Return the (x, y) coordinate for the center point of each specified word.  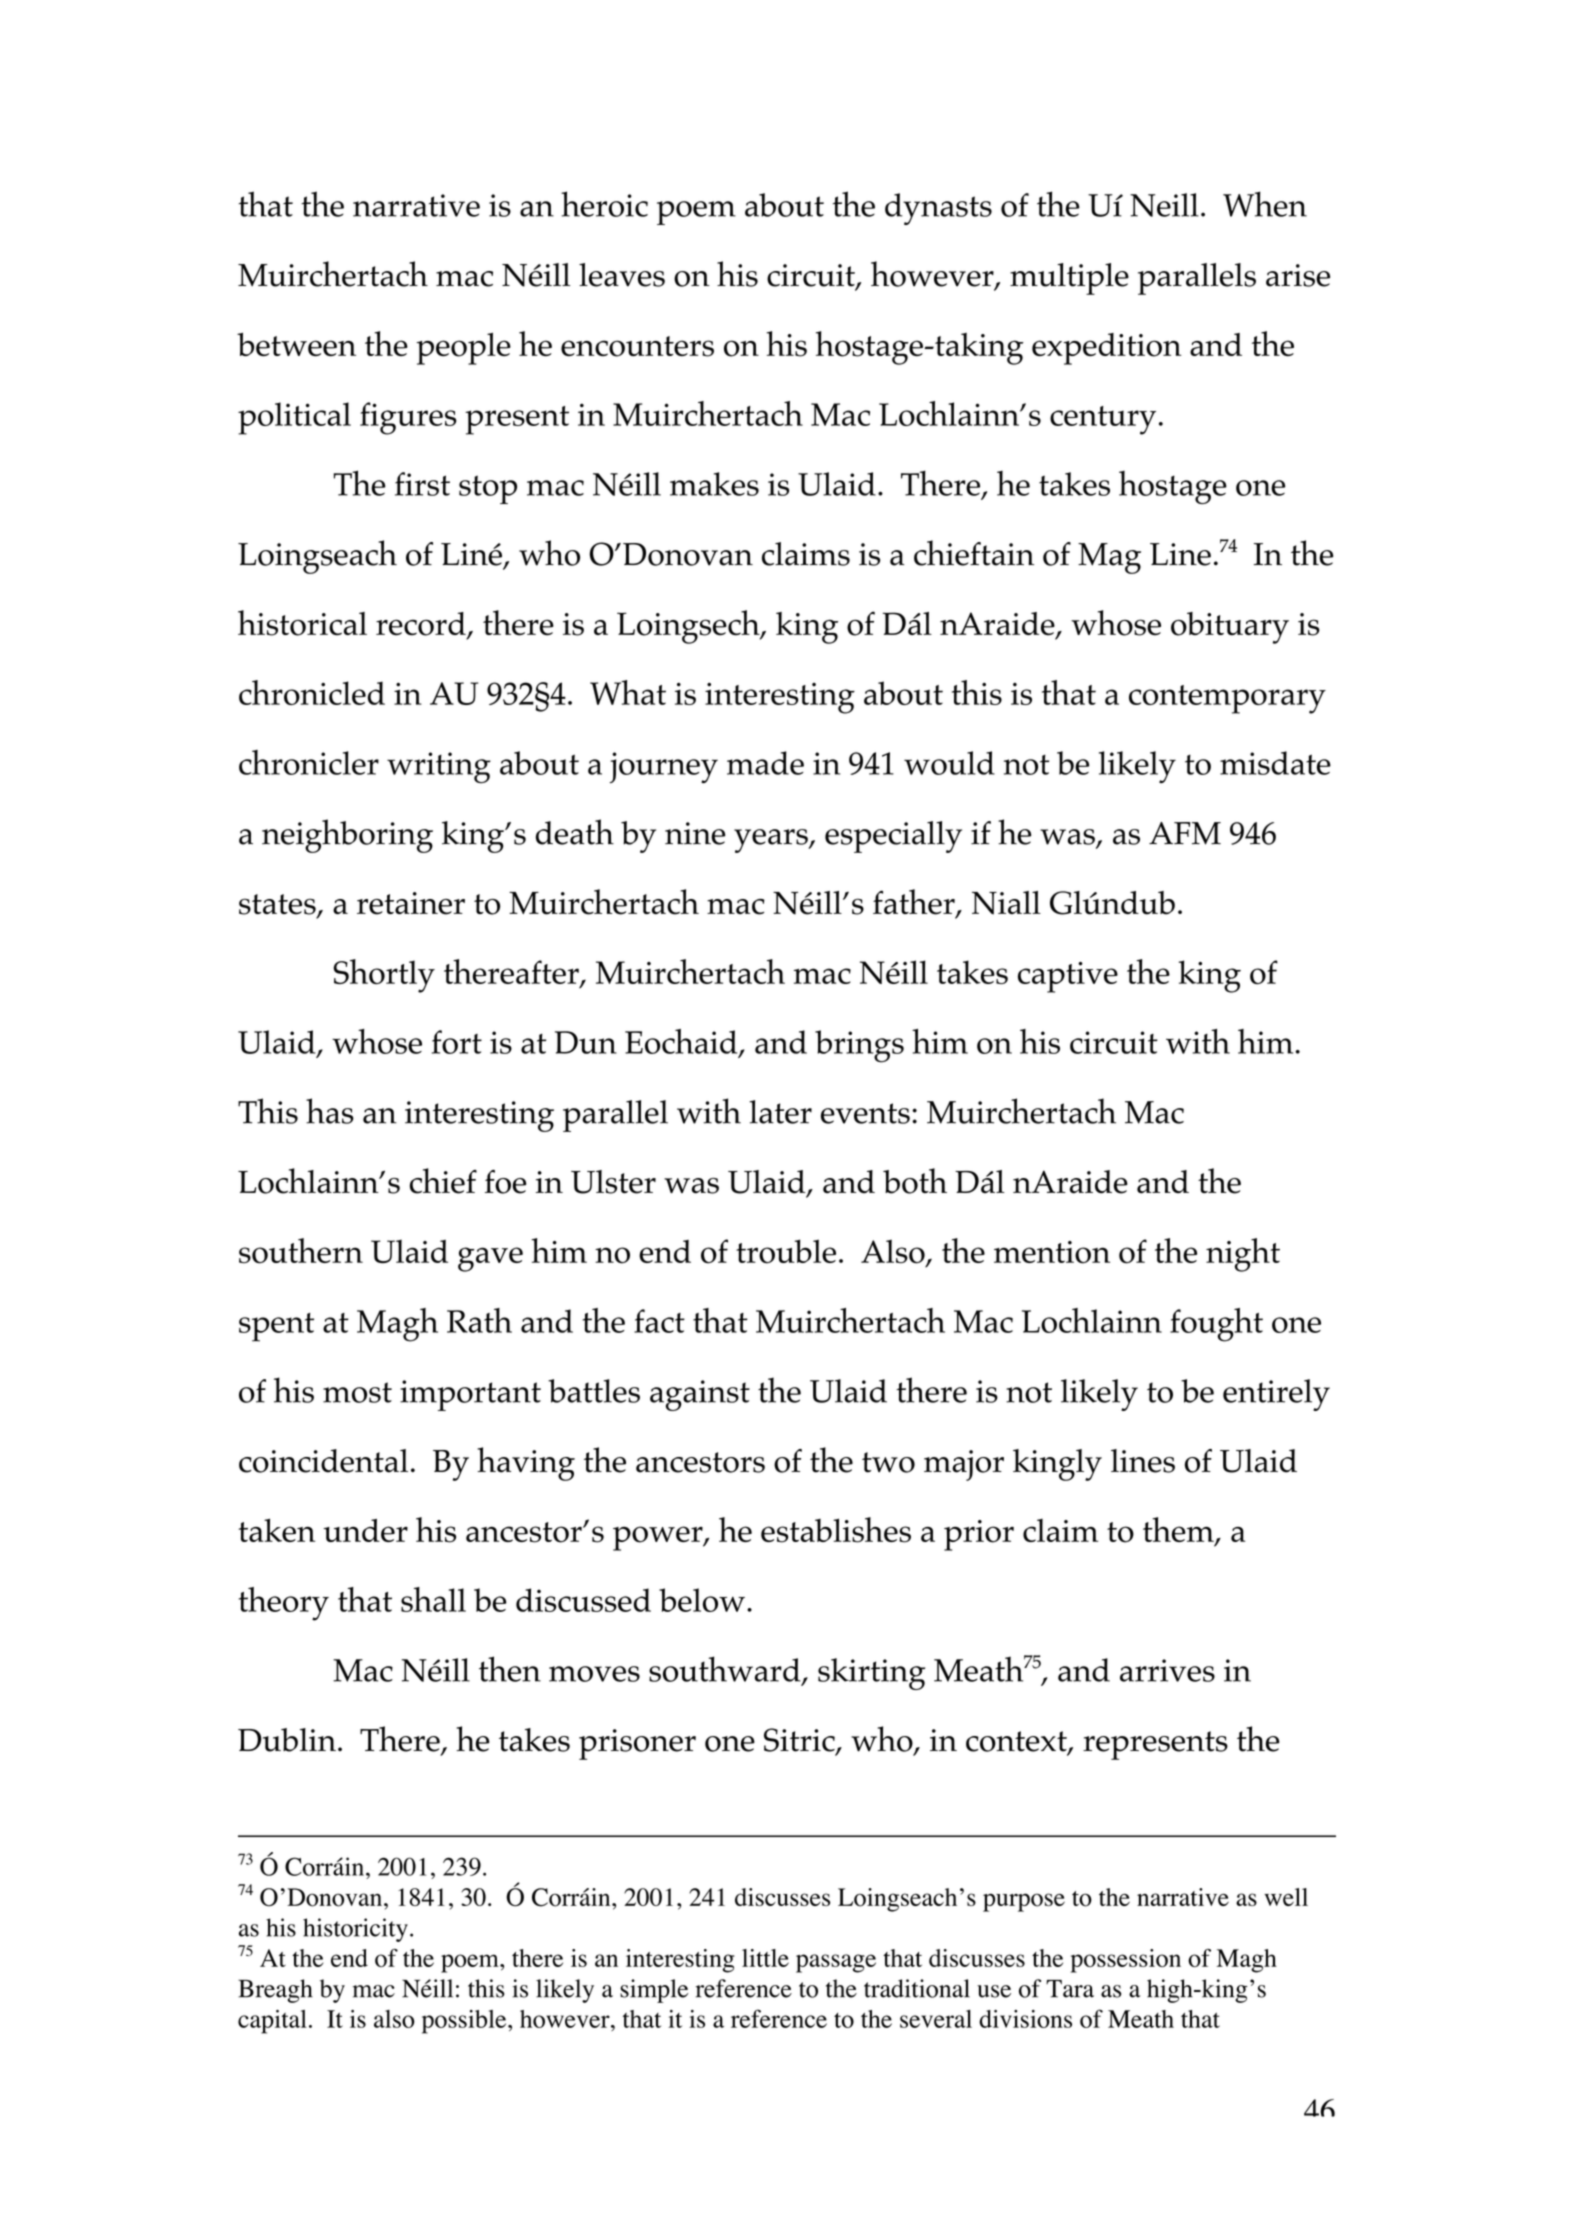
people (463, 348)
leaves (622, 275)
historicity (355, 1930)
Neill (1164, 205)
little (765, 1958)
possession (1126, 1961)
